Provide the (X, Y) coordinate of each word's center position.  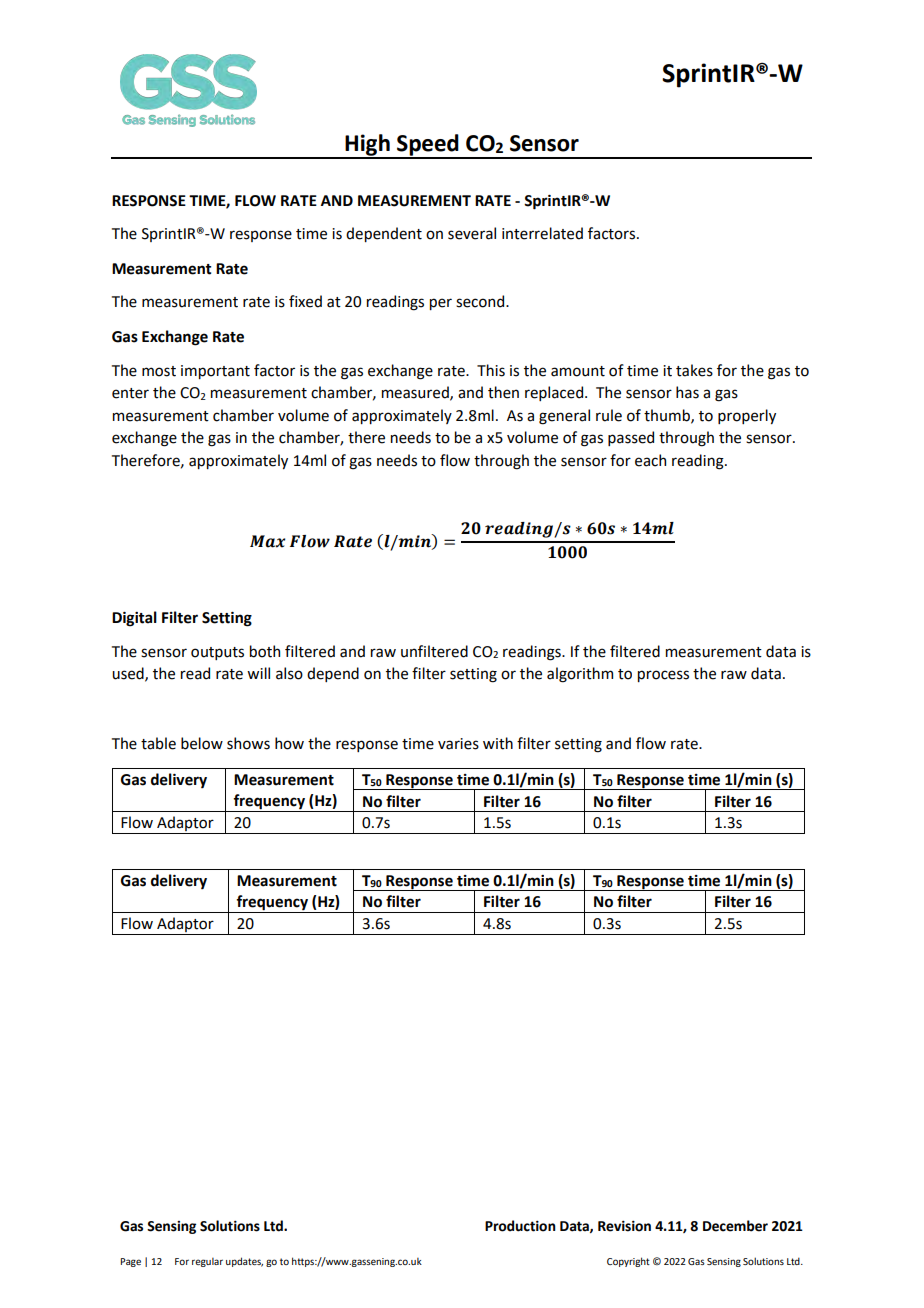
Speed (428, 146)
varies (458, 744)
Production (520, 1226)
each (650, 460)
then (503, 392)
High (367, 146)
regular (207, 1262)
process (663, 676)
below (202, 743)
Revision (624, 1226)
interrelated (542, 233)
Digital (134, 619)
